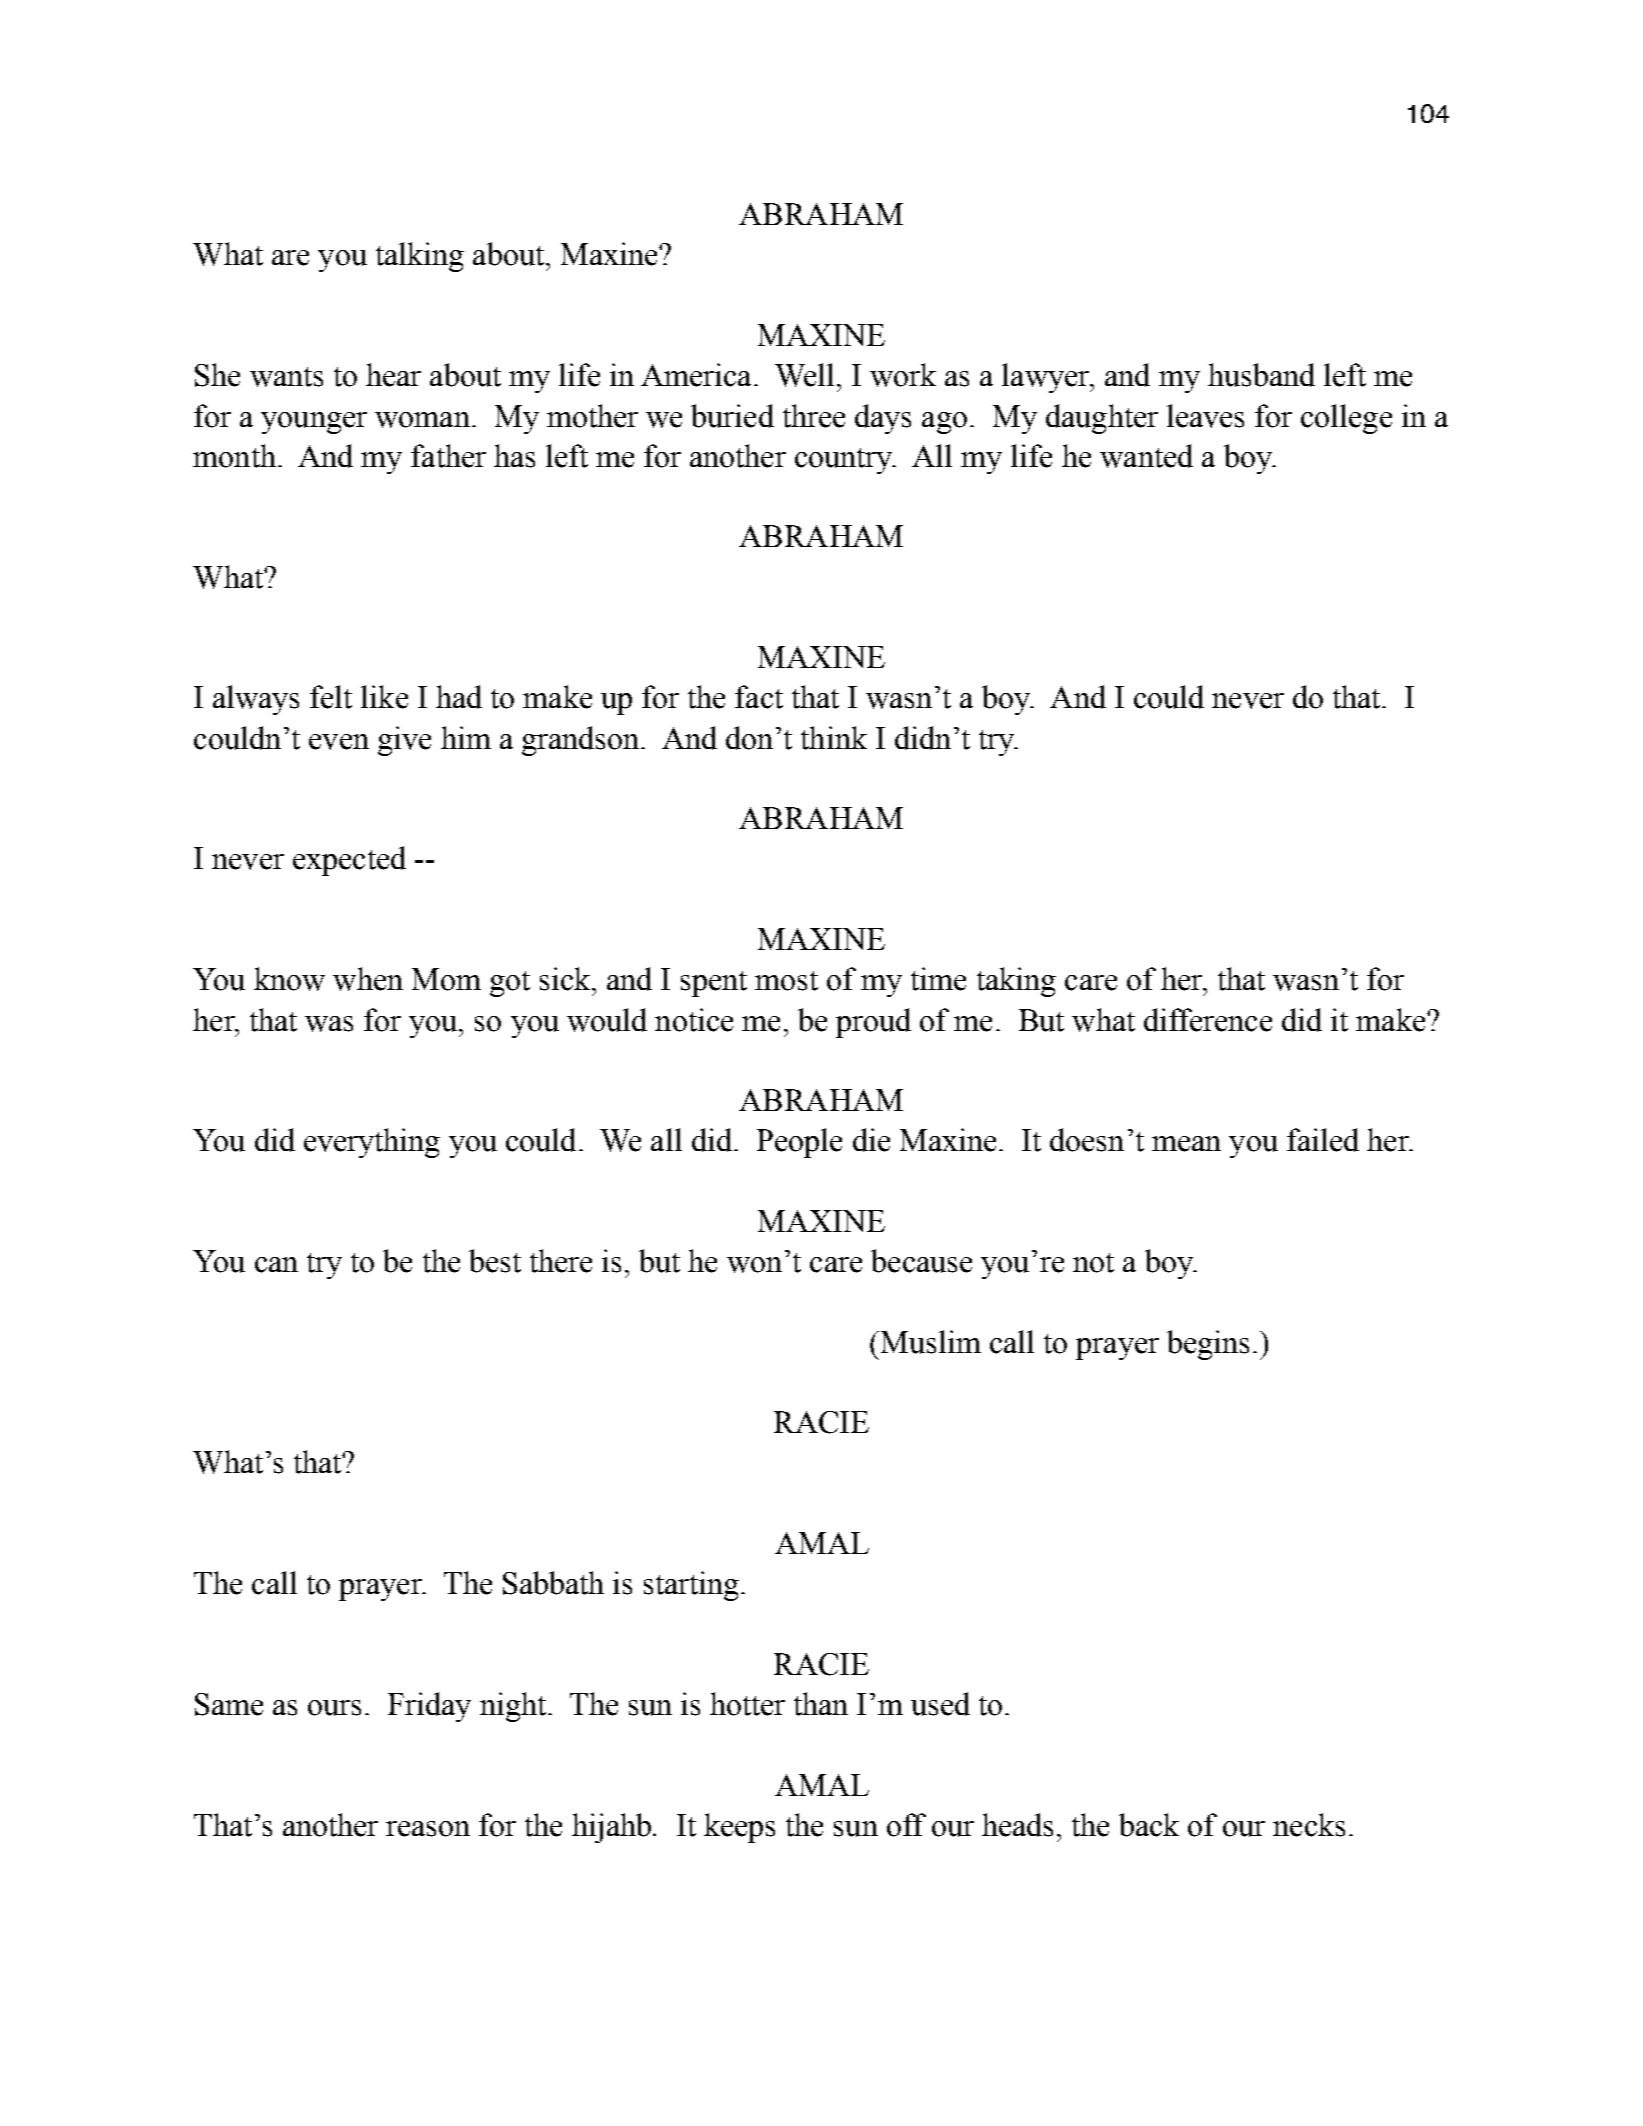 The width and height of the page is (1643, 2126). Describe the element at coordinates (1149, 1825) in the page. I see `back` at that location.
